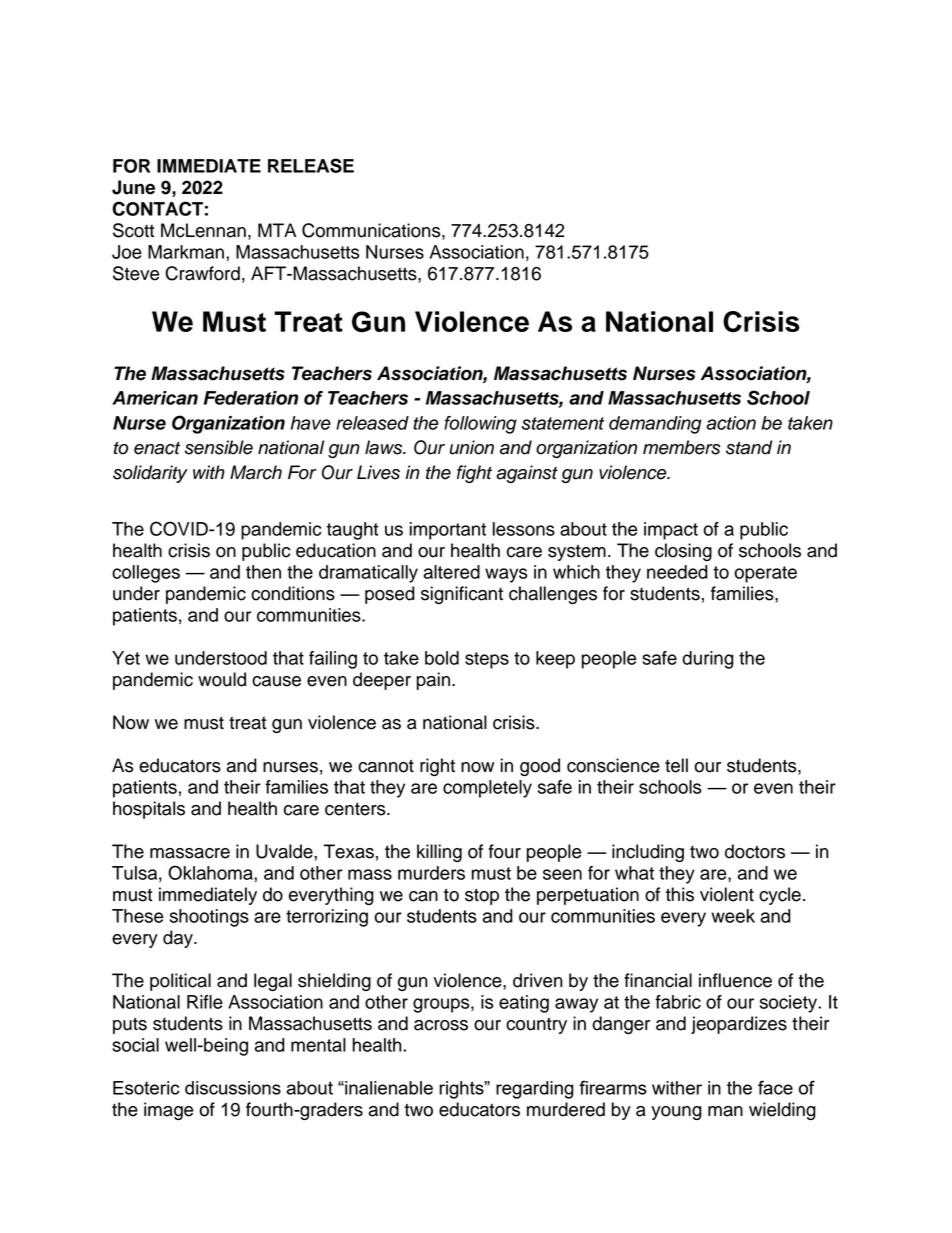 The height and width of the screenshot is (1233, 952). I want to click on impact, so click(671, 531).
